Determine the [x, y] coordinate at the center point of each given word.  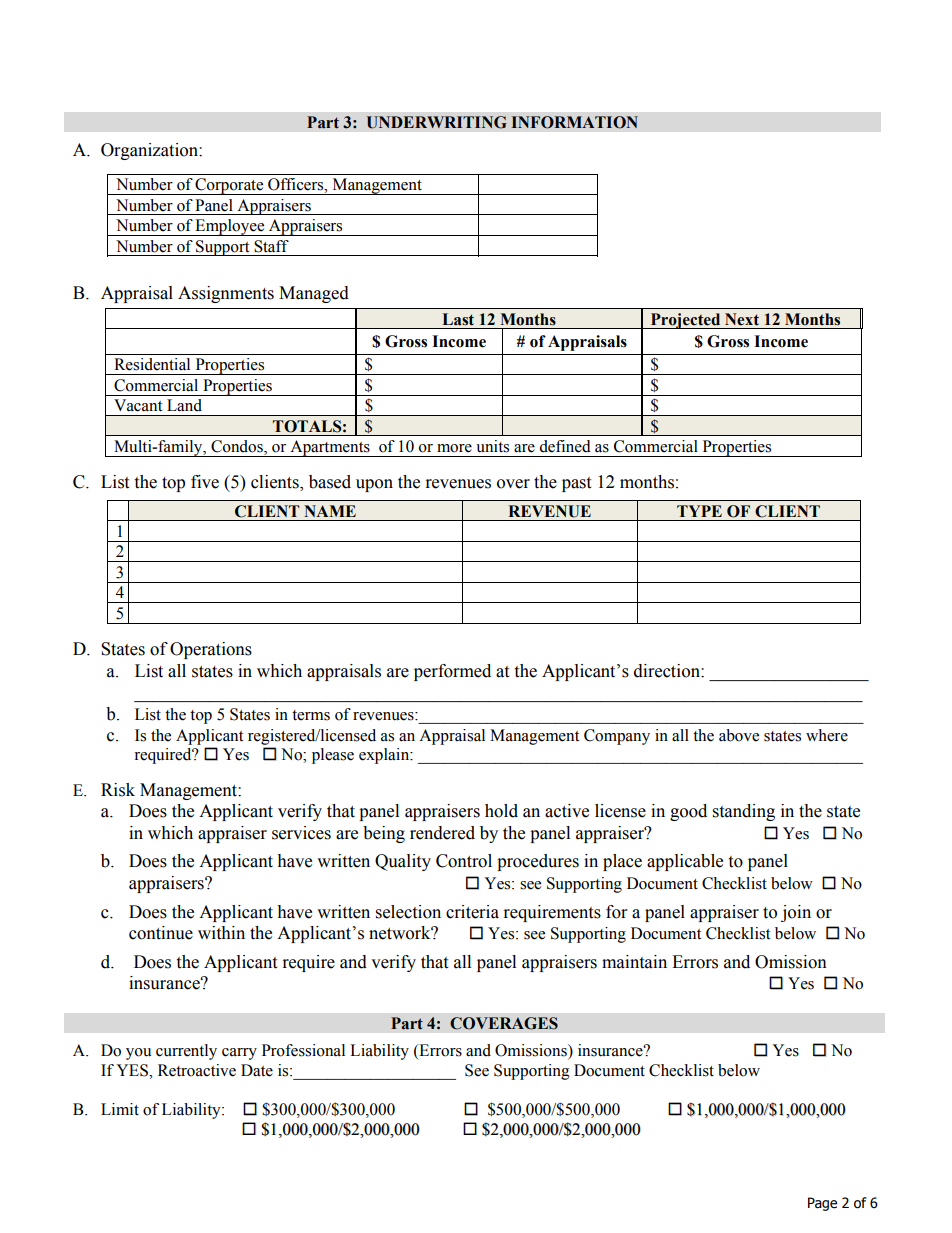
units [492, 446]
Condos [238, 447]
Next [742, 319]
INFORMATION [575, 122]
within [221, 933]
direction [668, 671]
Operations [211, 650]
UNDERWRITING [437, 122]
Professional [303, 1050]
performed [452, 672]
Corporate [230, 186]
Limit [120, 1109]
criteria [472, 912]
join [796, 913]
